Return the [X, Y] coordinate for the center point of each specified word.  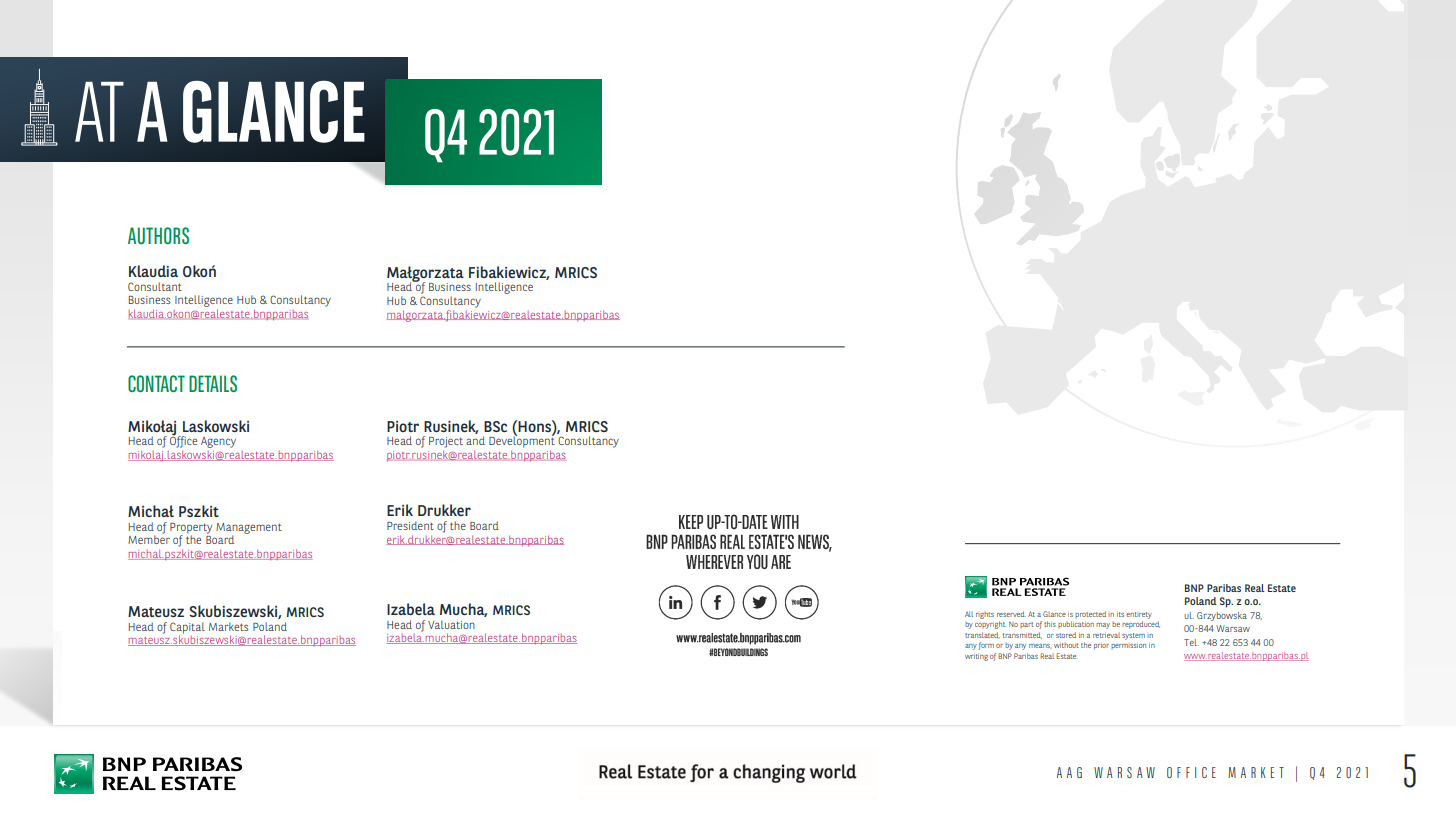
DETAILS [213, 383]
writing [976, 657]
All [969, 614]
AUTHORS [158, 235]
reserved [1011, 614]
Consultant [155, 286]
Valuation [451, 624]
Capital [187, 629]
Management [249, 529]
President [410, 525]
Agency [218, 442]
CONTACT [156, 383]
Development [522, 441]
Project [446, 442]
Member [149, 538]
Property [191, 529]
